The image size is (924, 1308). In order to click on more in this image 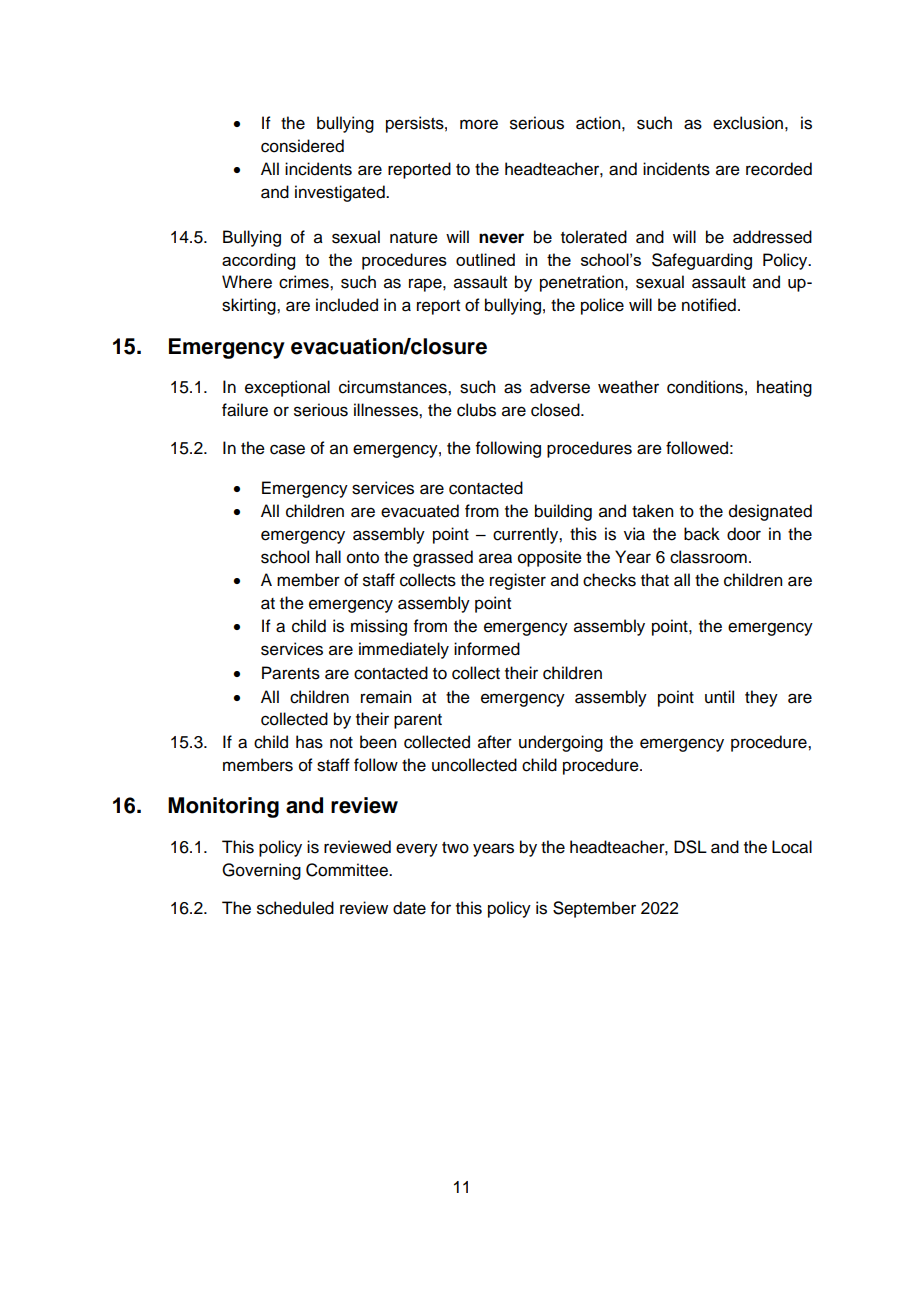, I will do `click(479, 124)`.
